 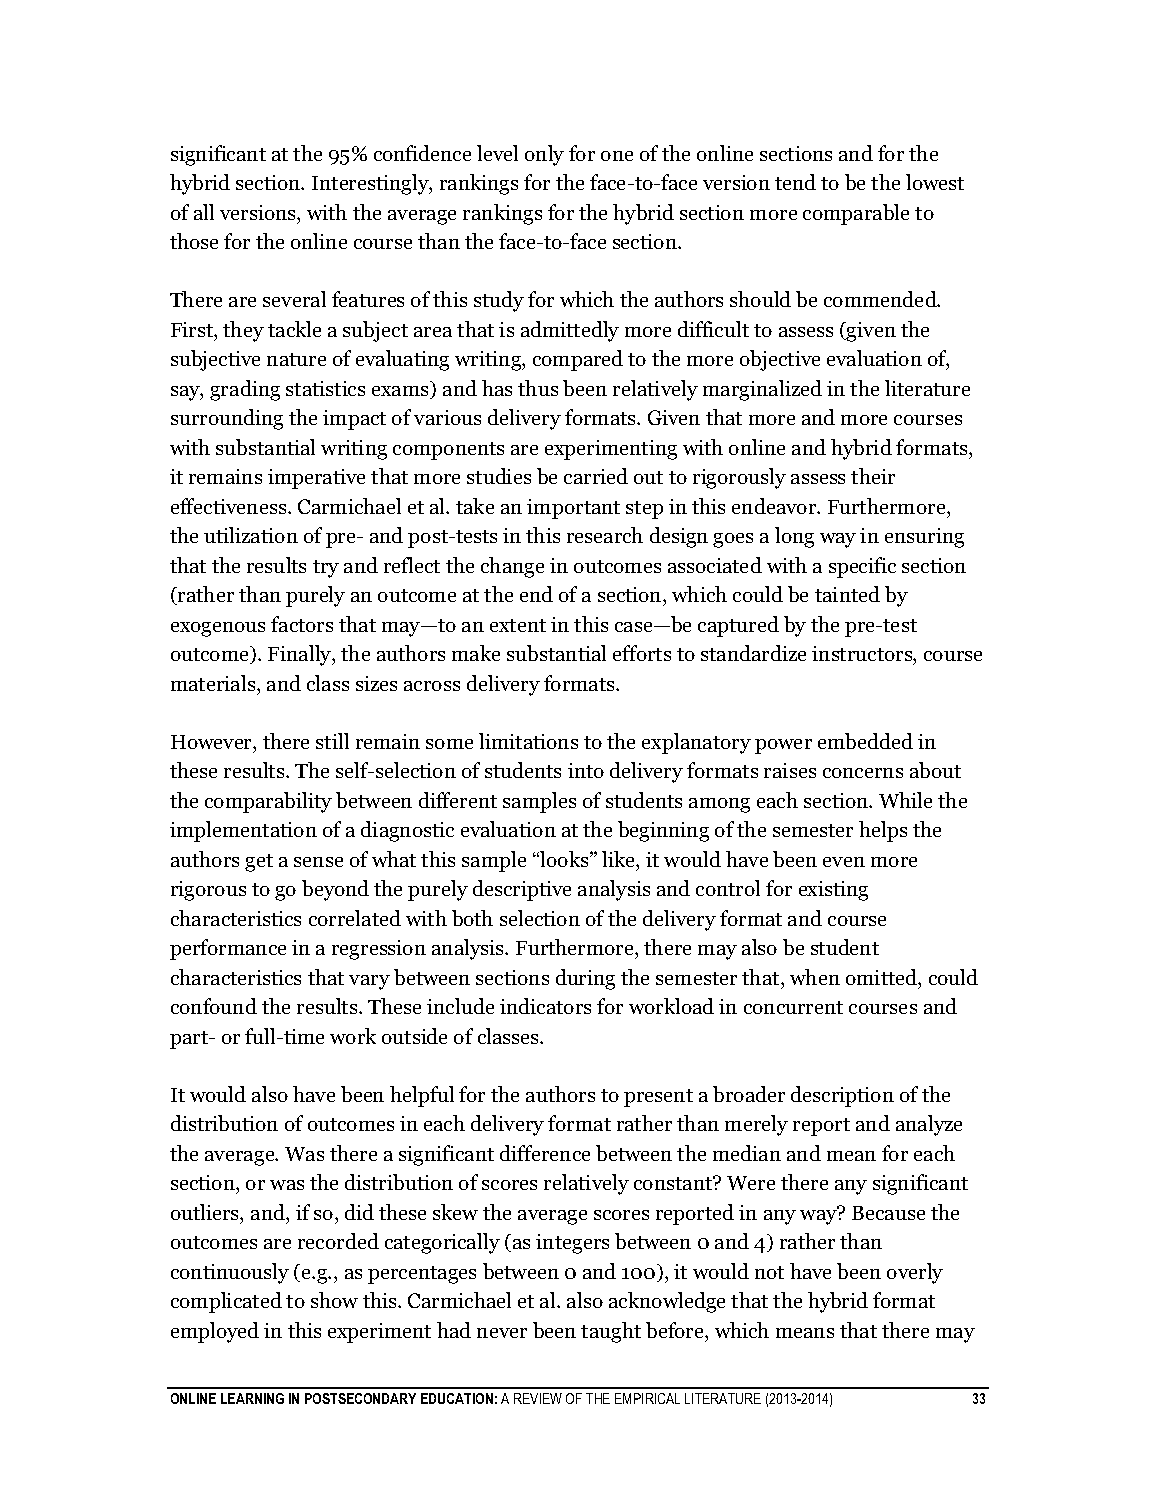 What do you see at coordinates (544, 155) in the image?
I see `only` at bounding box center [544, 155].
